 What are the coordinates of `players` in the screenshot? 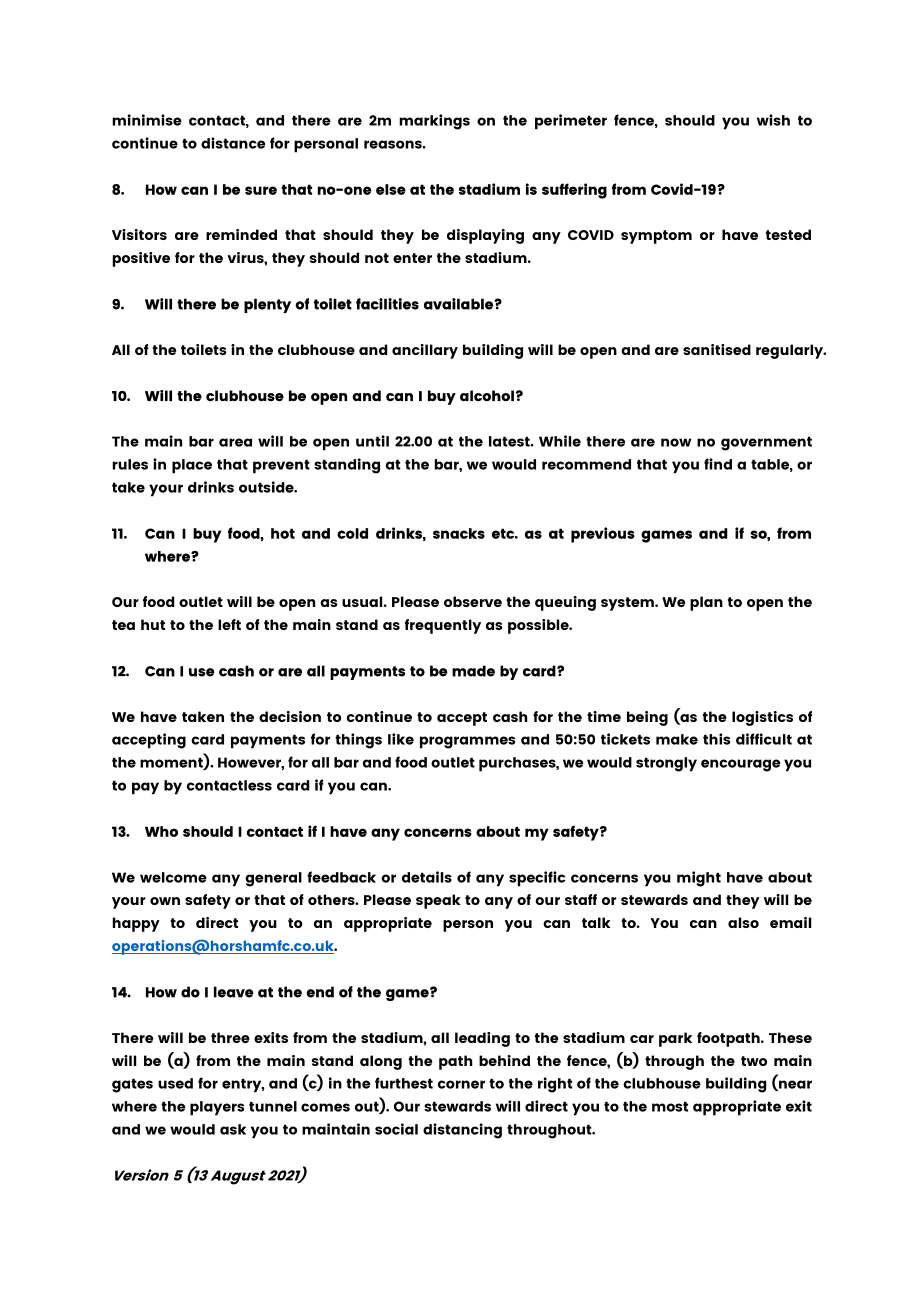 It's located at (217, 1108).
